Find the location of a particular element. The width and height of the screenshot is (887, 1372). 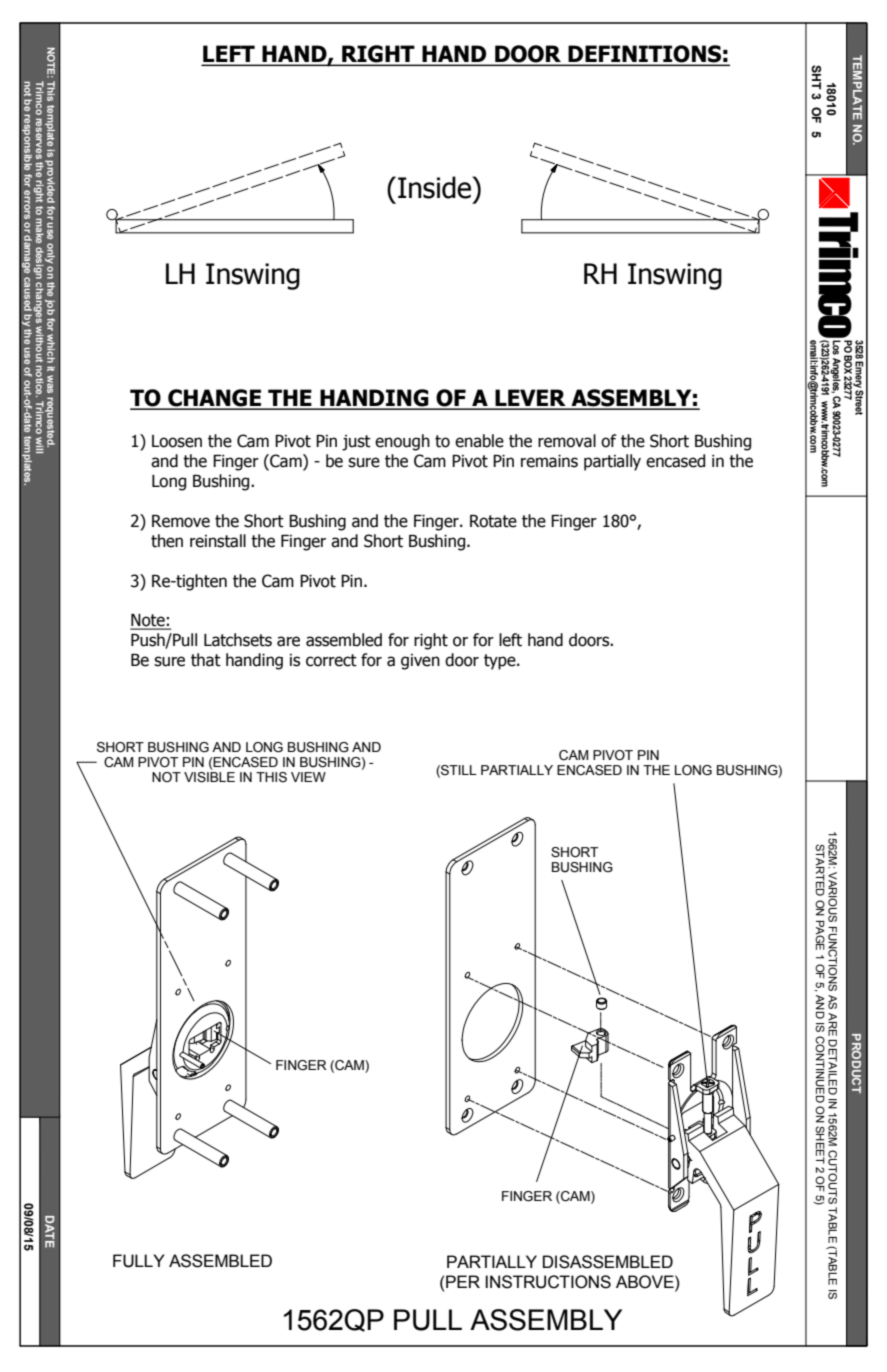

VISIBLE is located at coordinates (209, 777).
